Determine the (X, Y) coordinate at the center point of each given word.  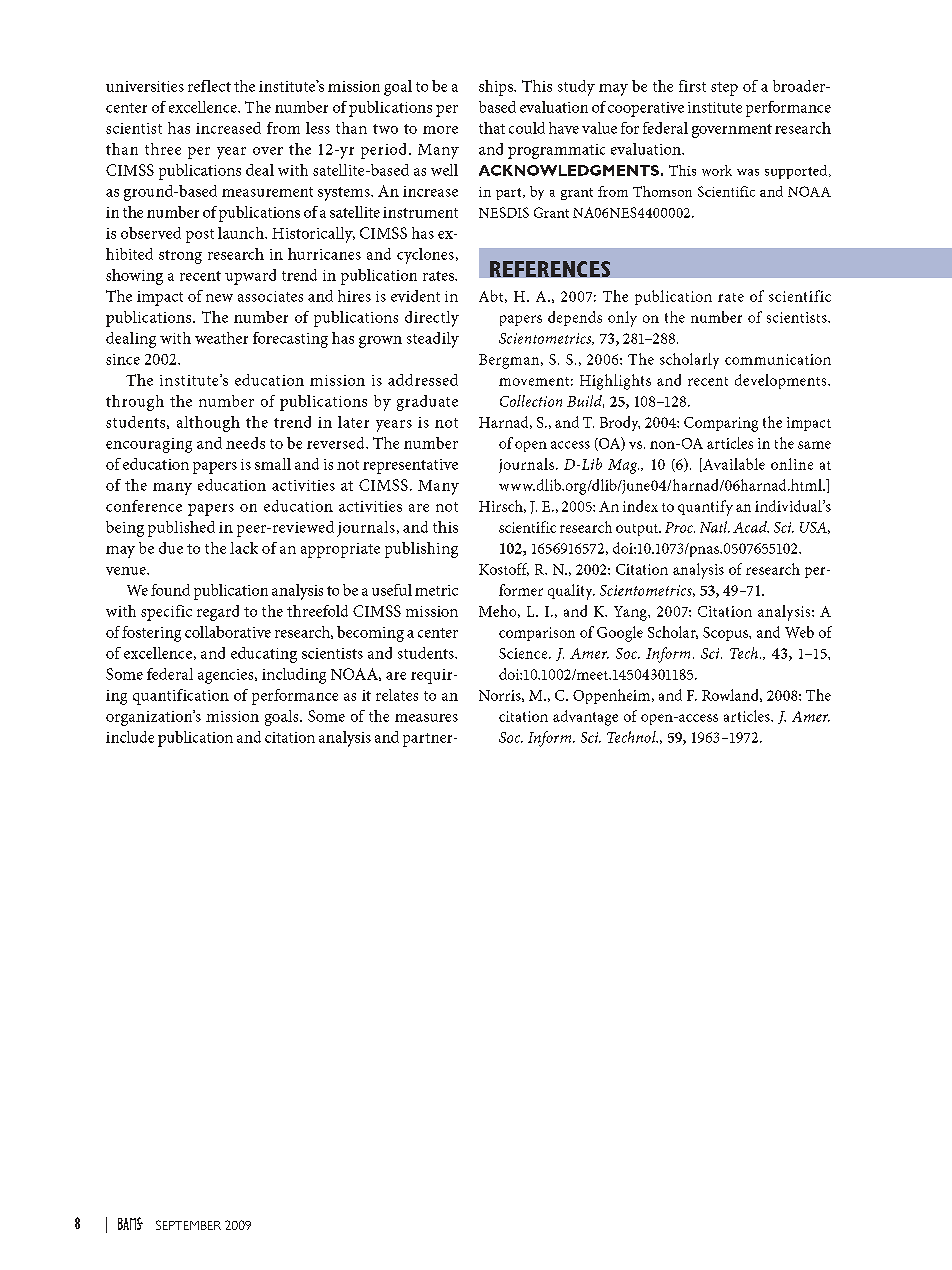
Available (733, 465)
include (130, 737)
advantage (585, 718)
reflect (209, 86)
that (492, 128)
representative (410, 466)
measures (426, 718)
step (724, 89)
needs (245, 443)
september (188, 1225)
